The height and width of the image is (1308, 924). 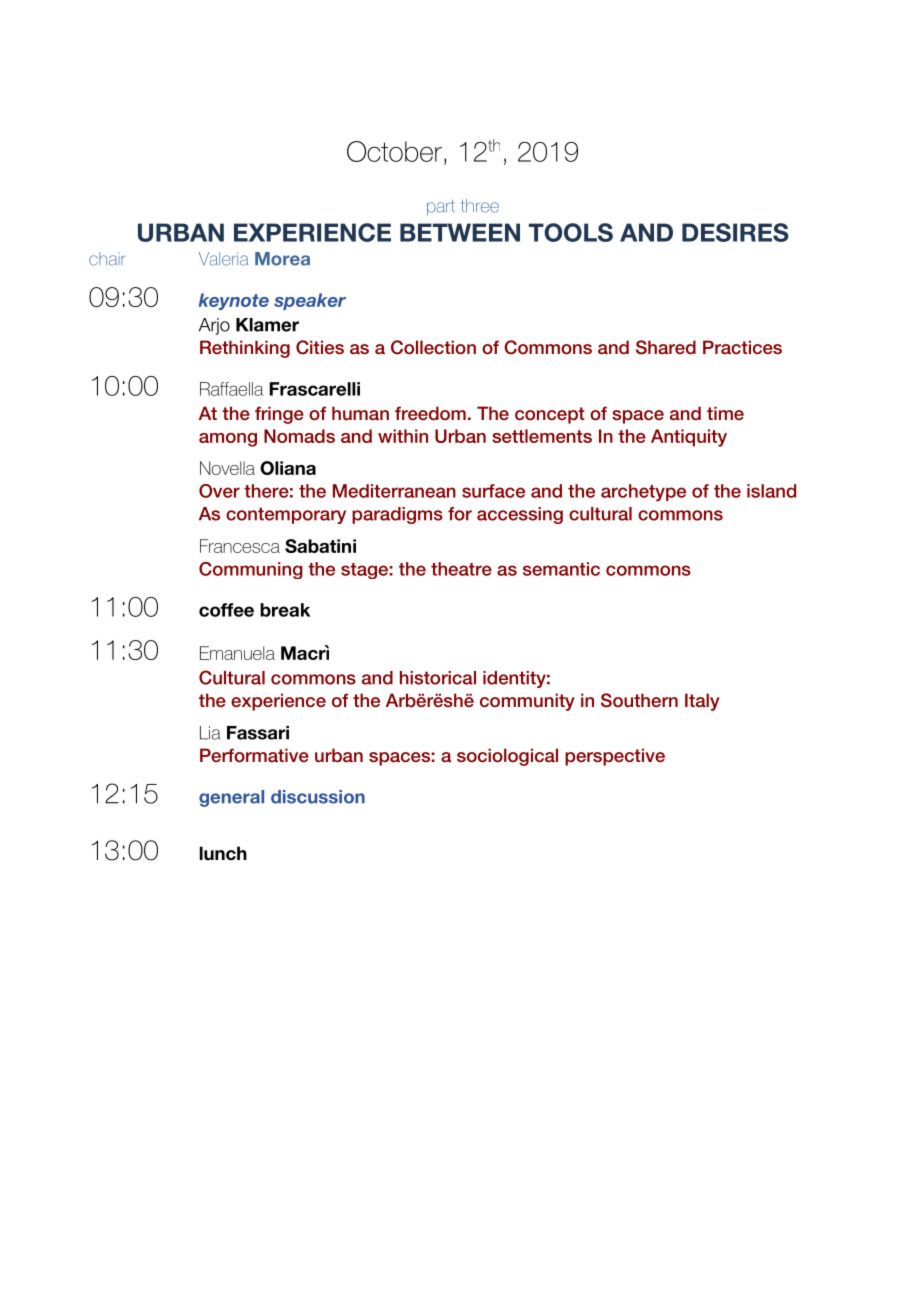 I want to click on DESIRES, so click(x=735, y=232).
